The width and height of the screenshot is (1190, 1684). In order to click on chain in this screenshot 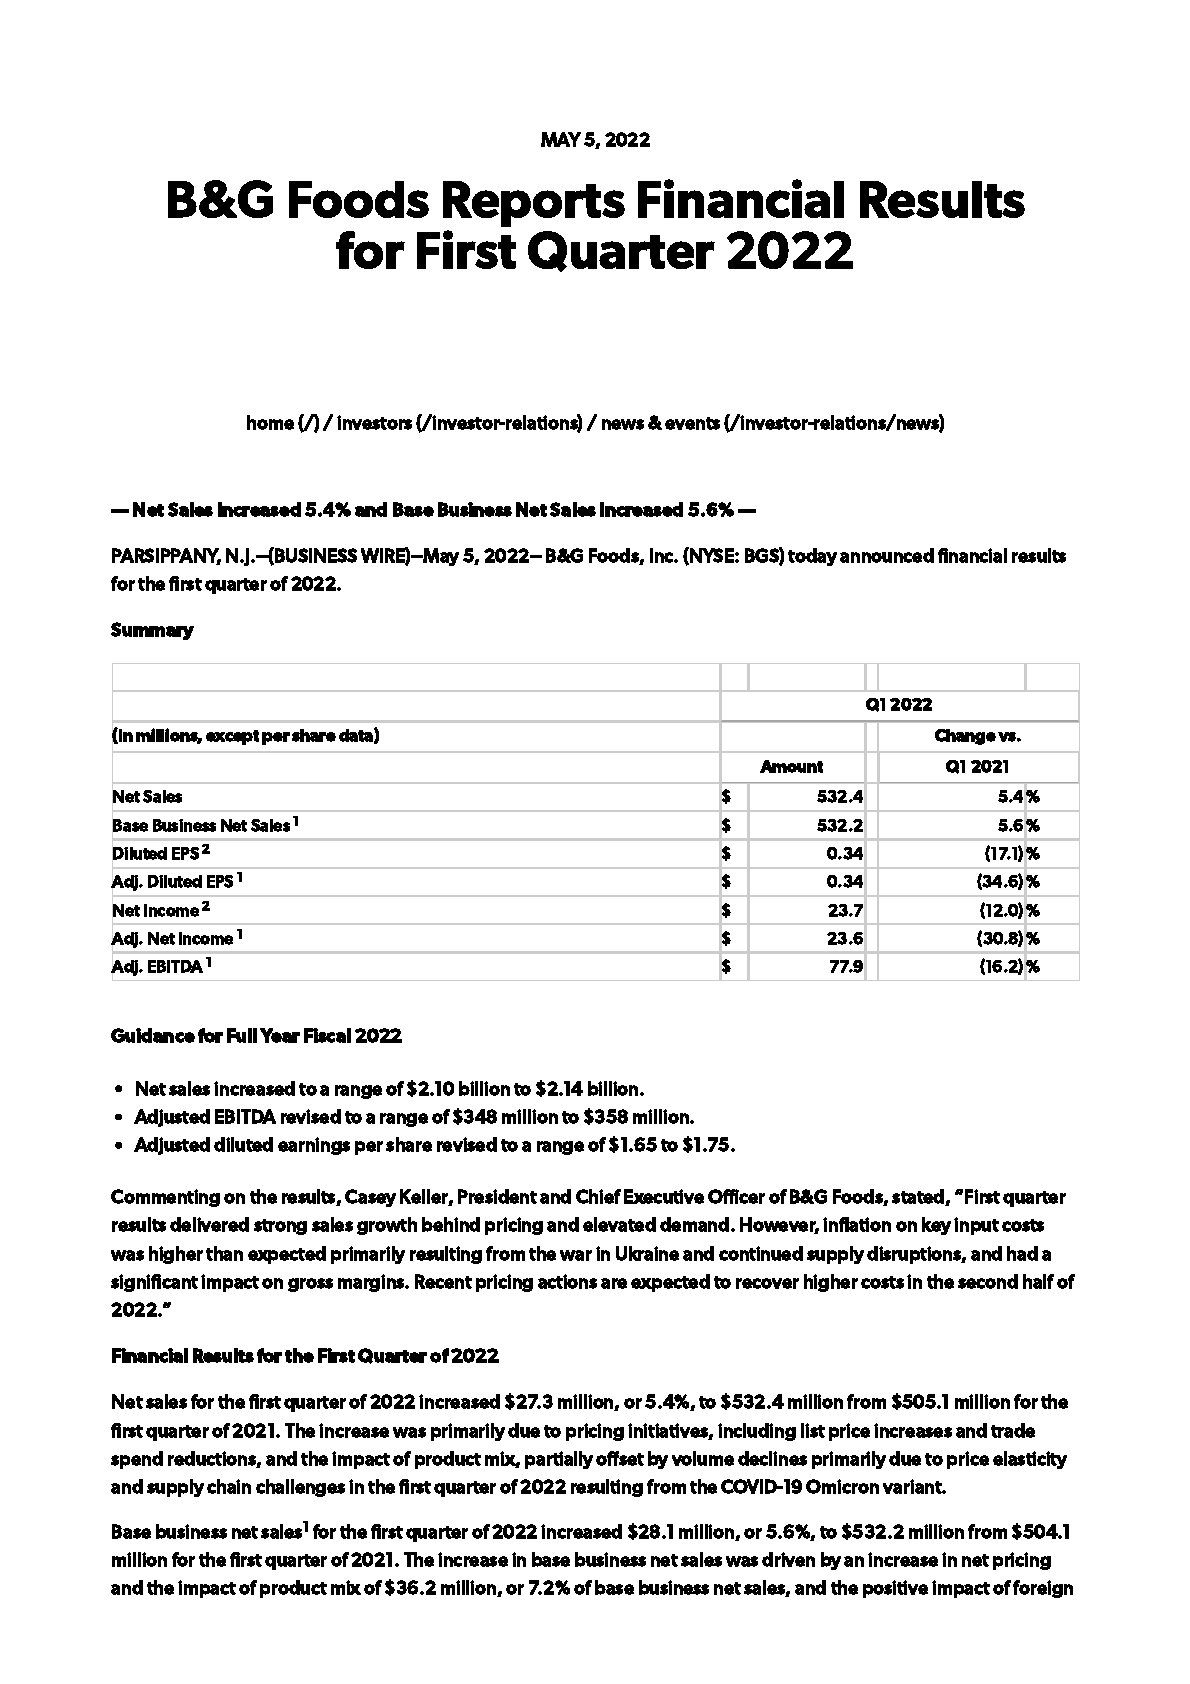, I will do `click(229, 1486)`.
